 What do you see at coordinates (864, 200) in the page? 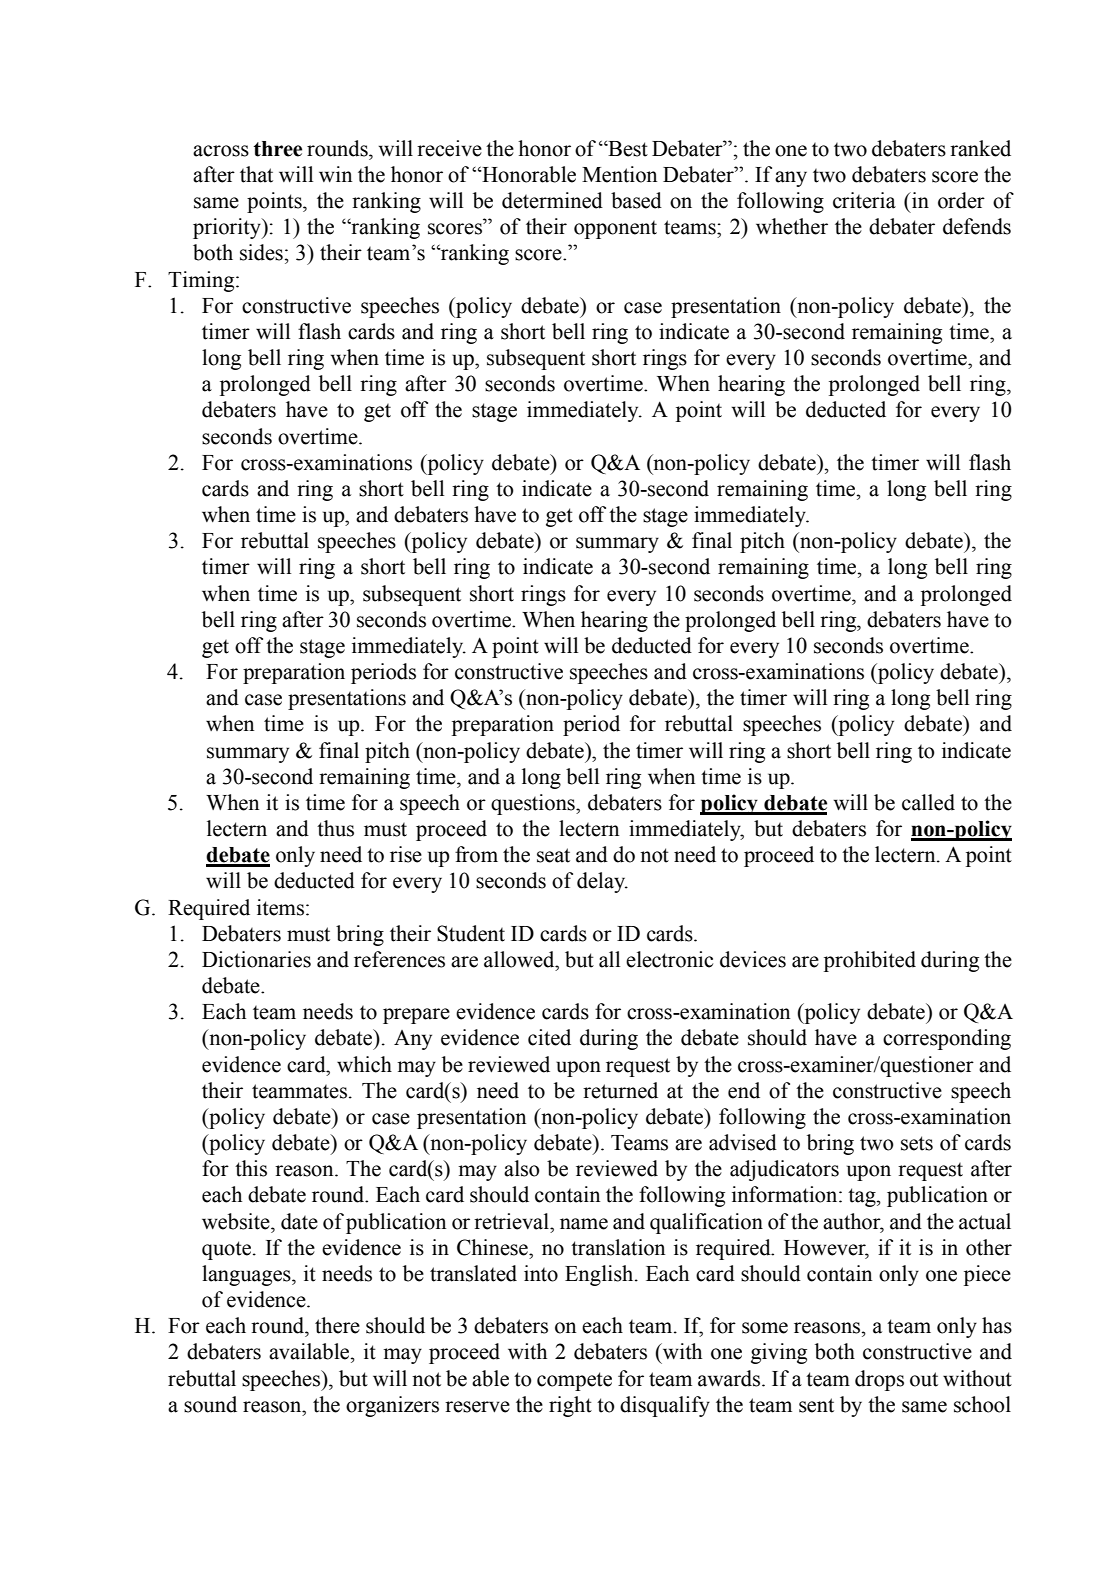
I see `criteria` at bounding box center [864, 200].
